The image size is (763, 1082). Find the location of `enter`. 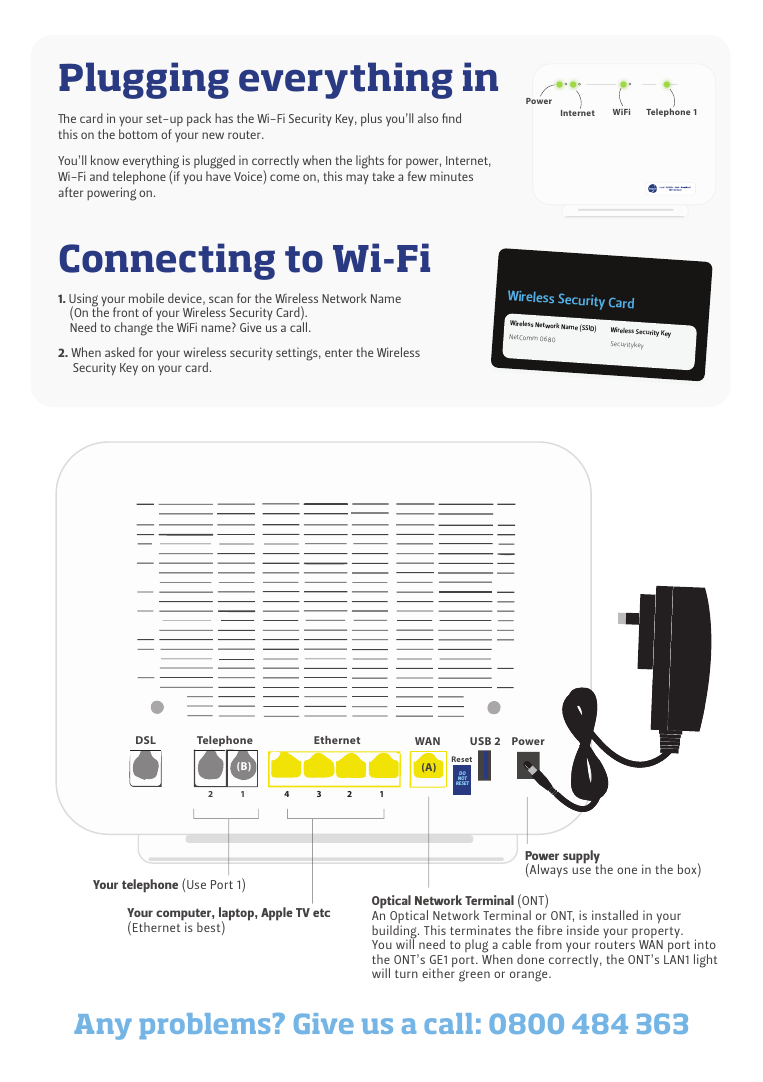

enter is located at coordinates (339, 353).
